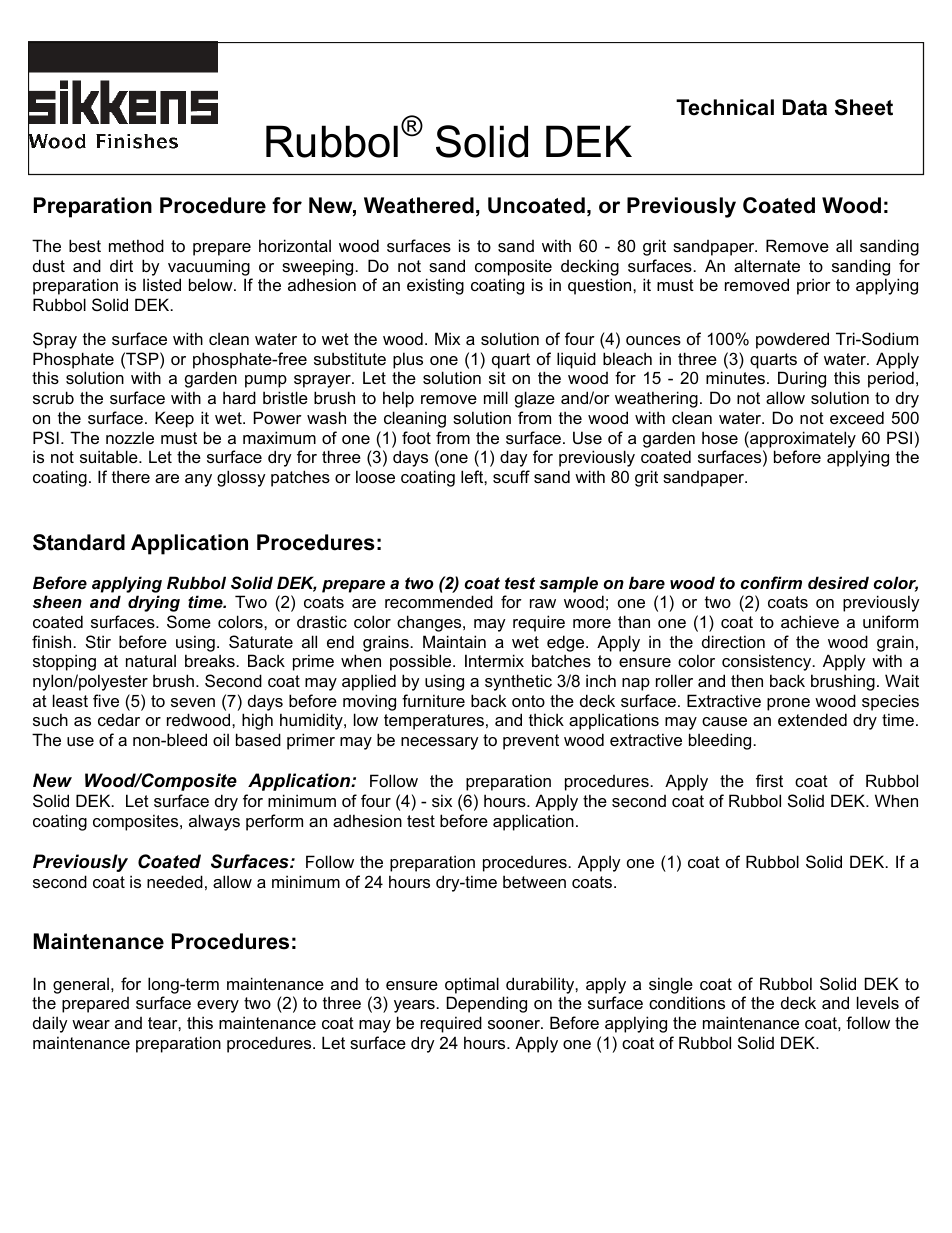  What do you see at coordinates (136, 245) in the image?
I see `method` at bounding box center [136, 245].
